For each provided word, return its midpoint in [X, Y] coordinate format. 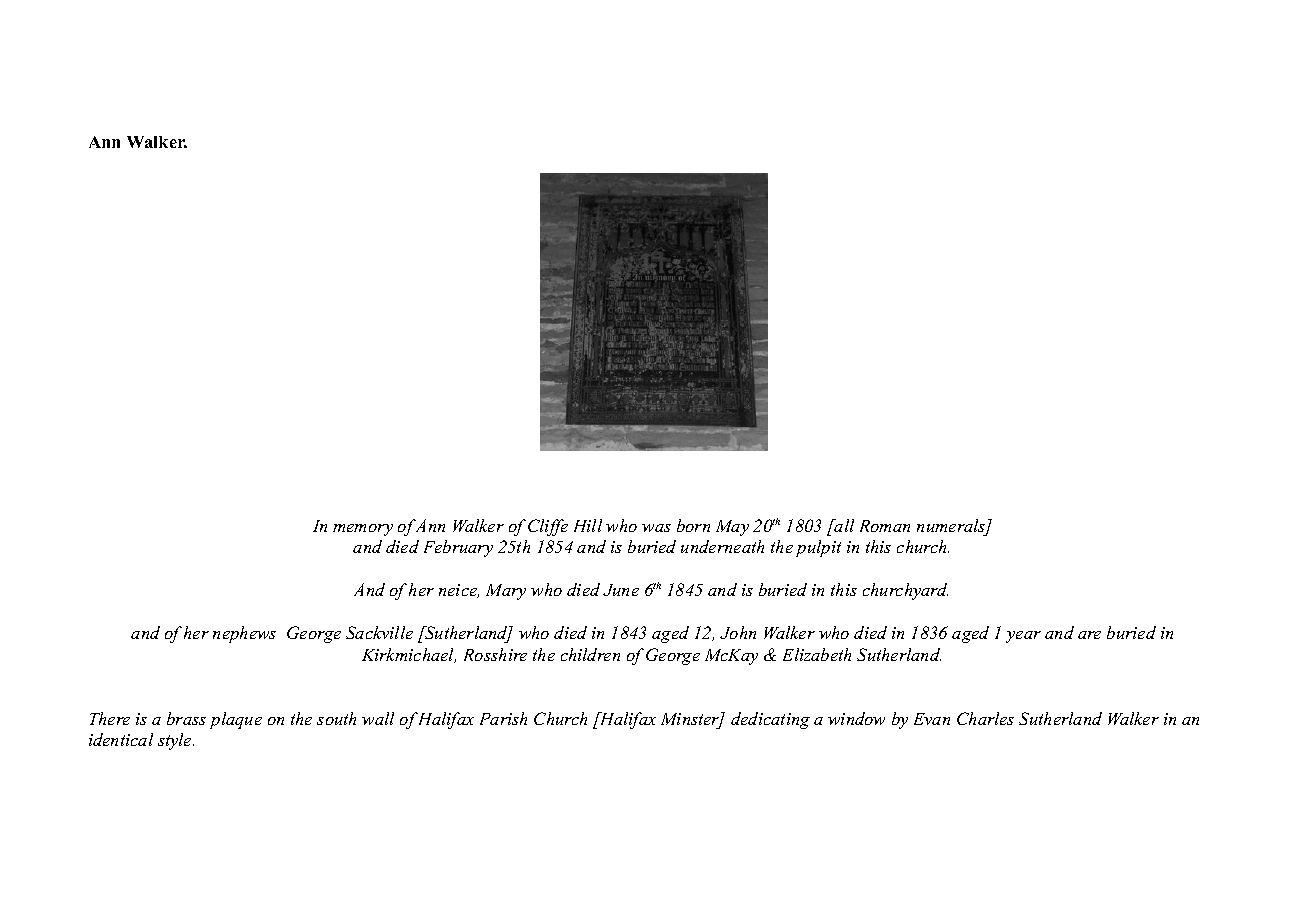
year [1023, 637]
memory [363, 530]
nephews [244, 634]
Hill [588, 525]
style [176, 741]
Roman [885, 526]
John [738, 632]
